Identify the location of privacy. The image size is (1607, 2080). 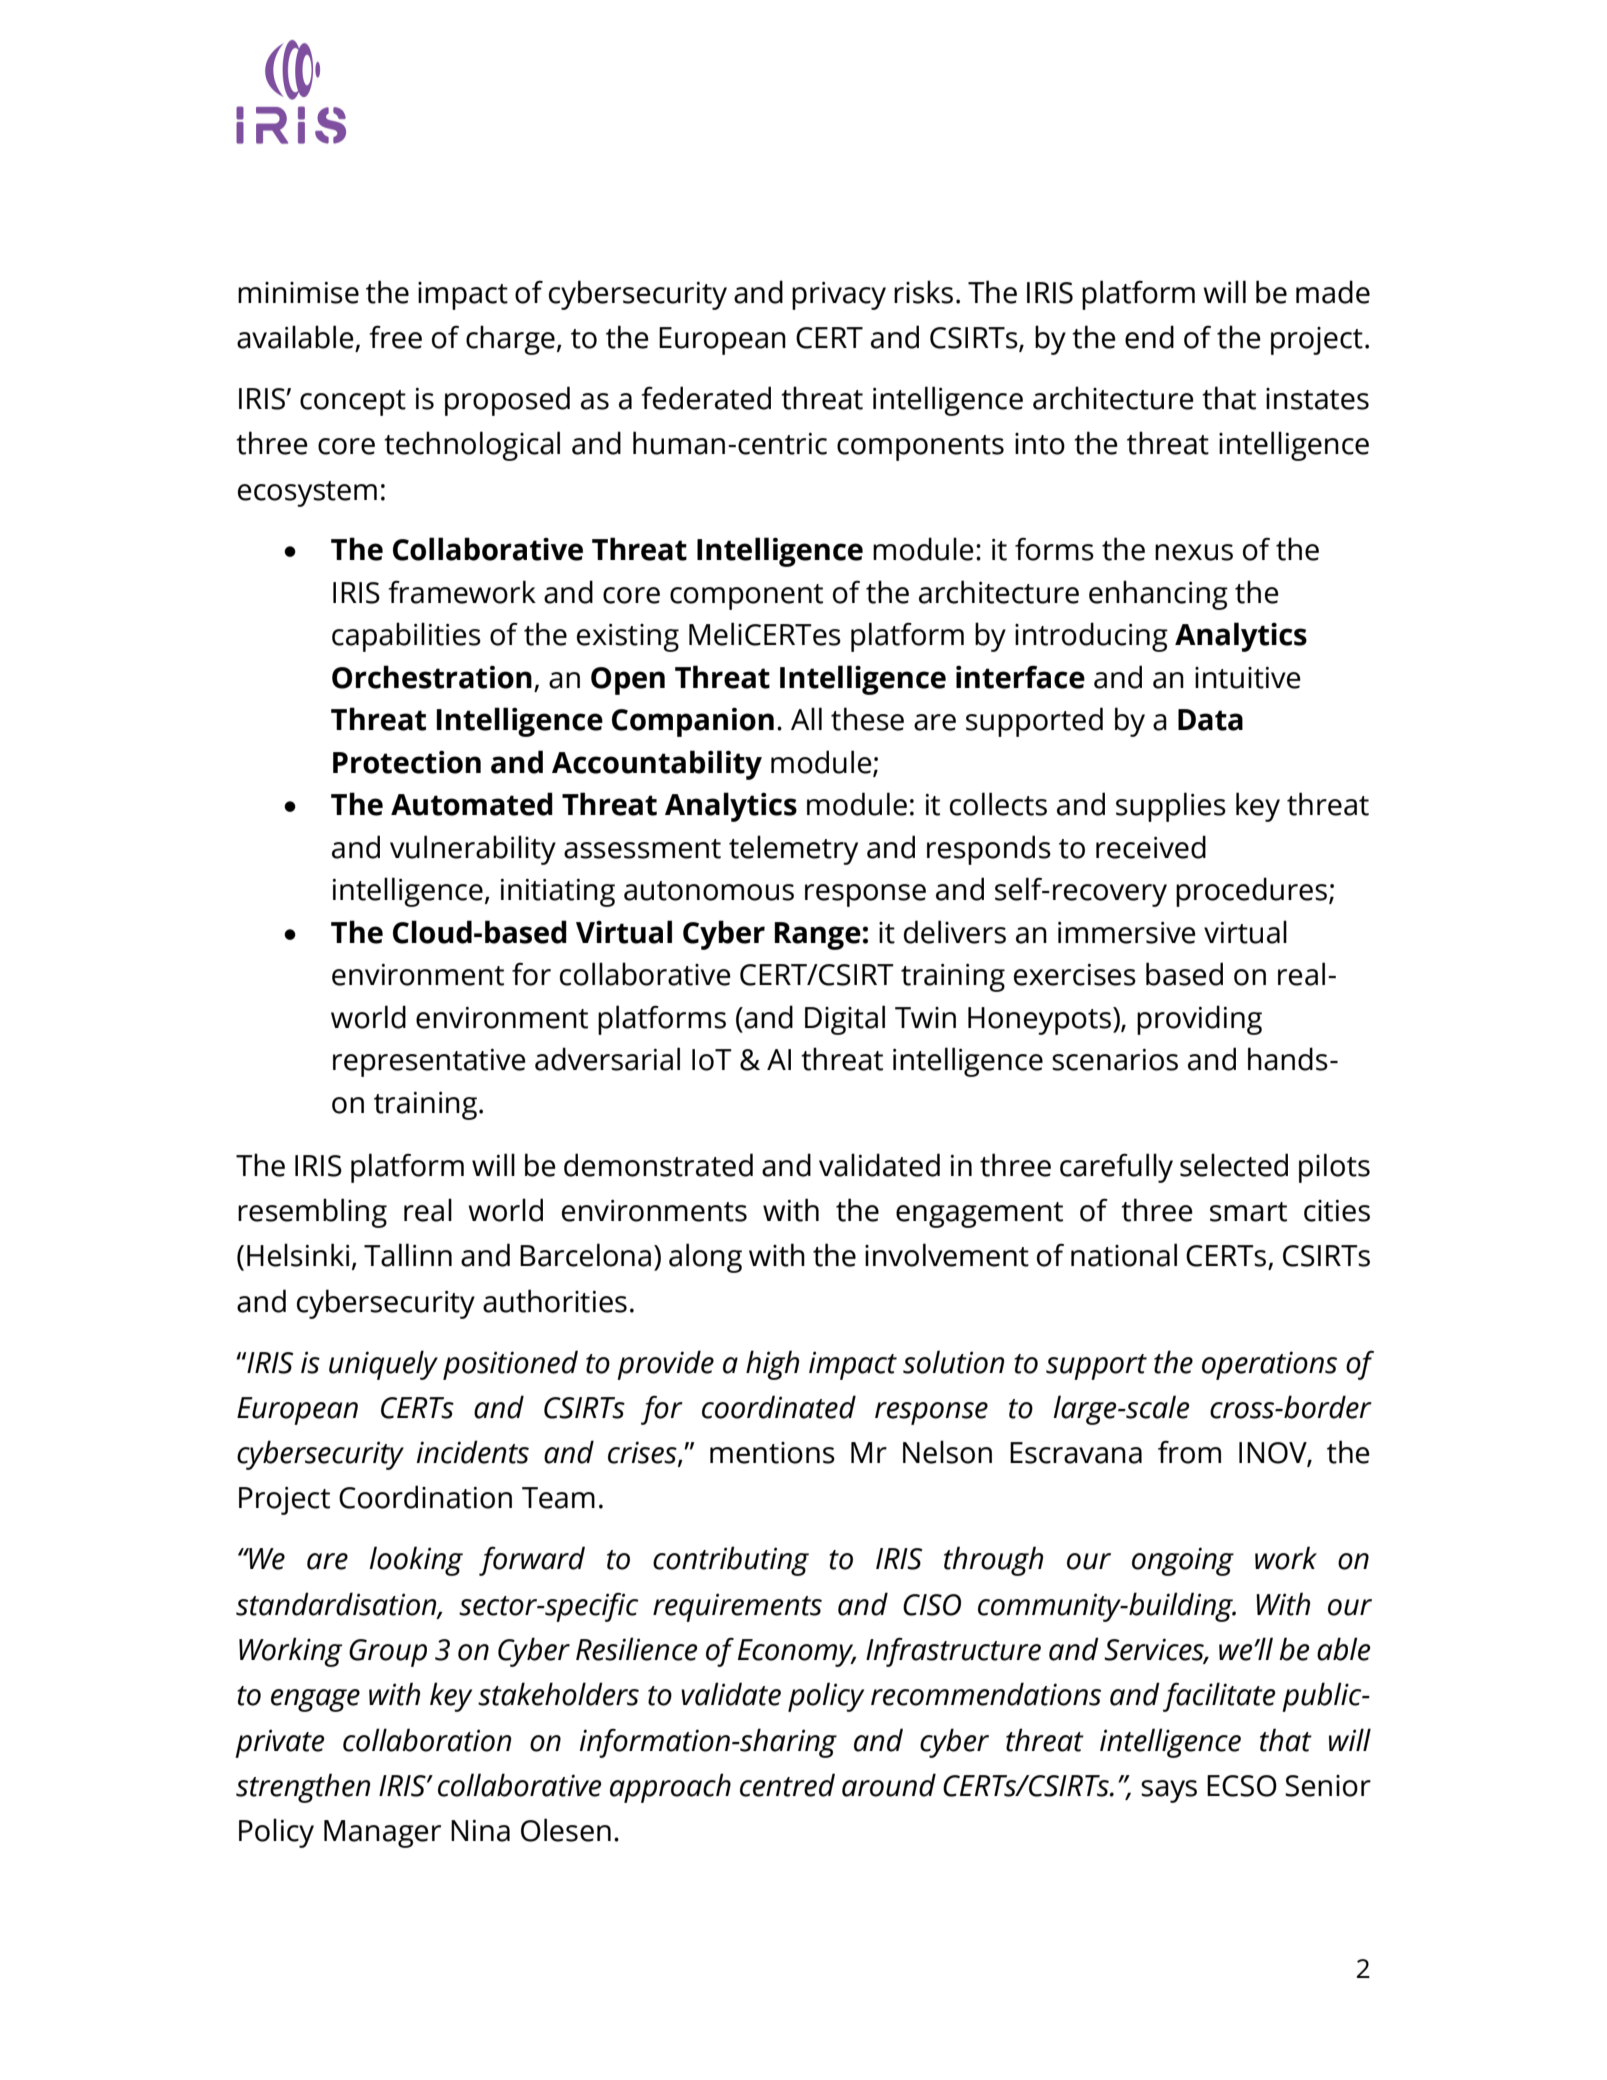
(839, 295).
